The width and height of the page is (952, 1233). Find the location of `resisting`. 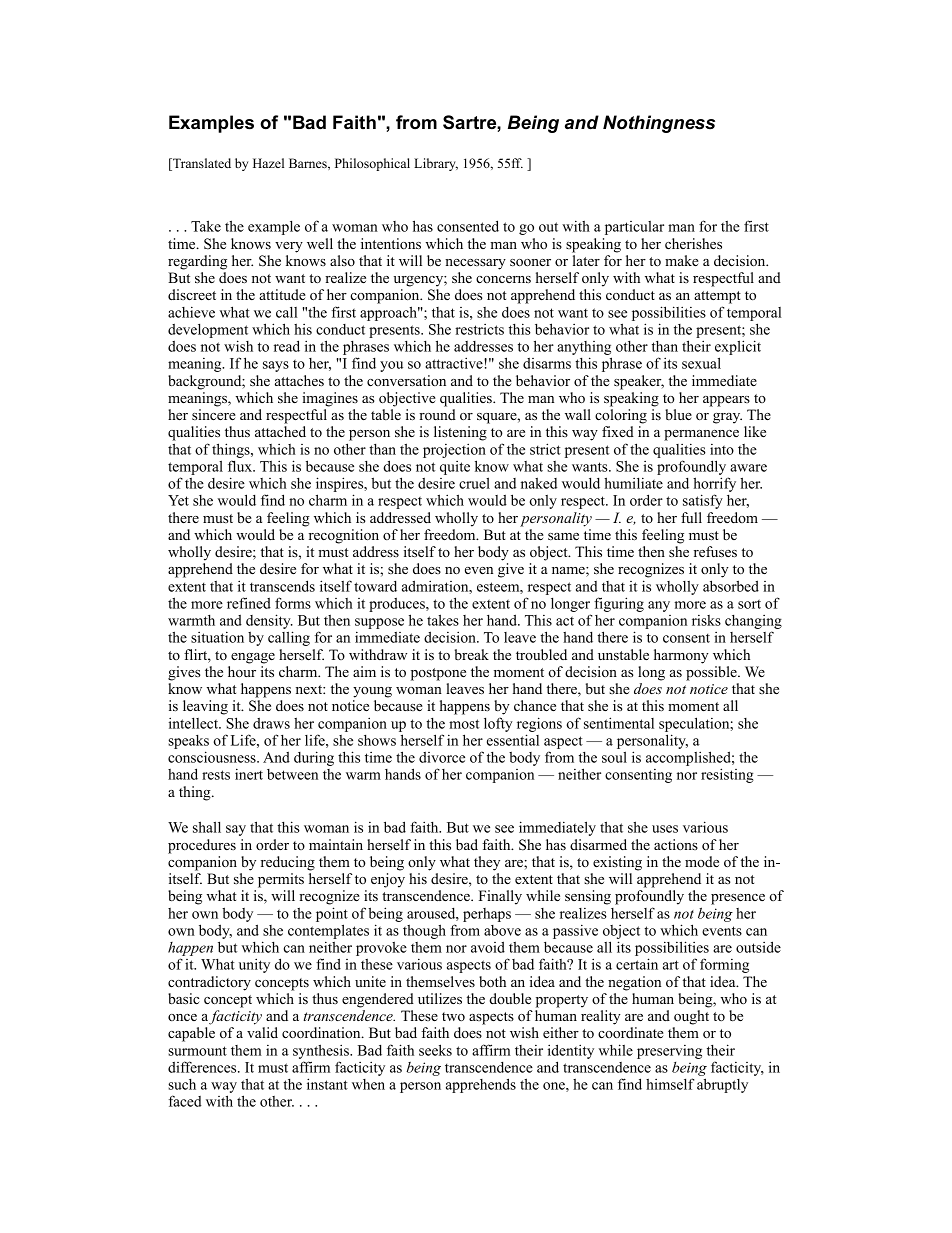

resisting is located at coordinates (727, 775).
